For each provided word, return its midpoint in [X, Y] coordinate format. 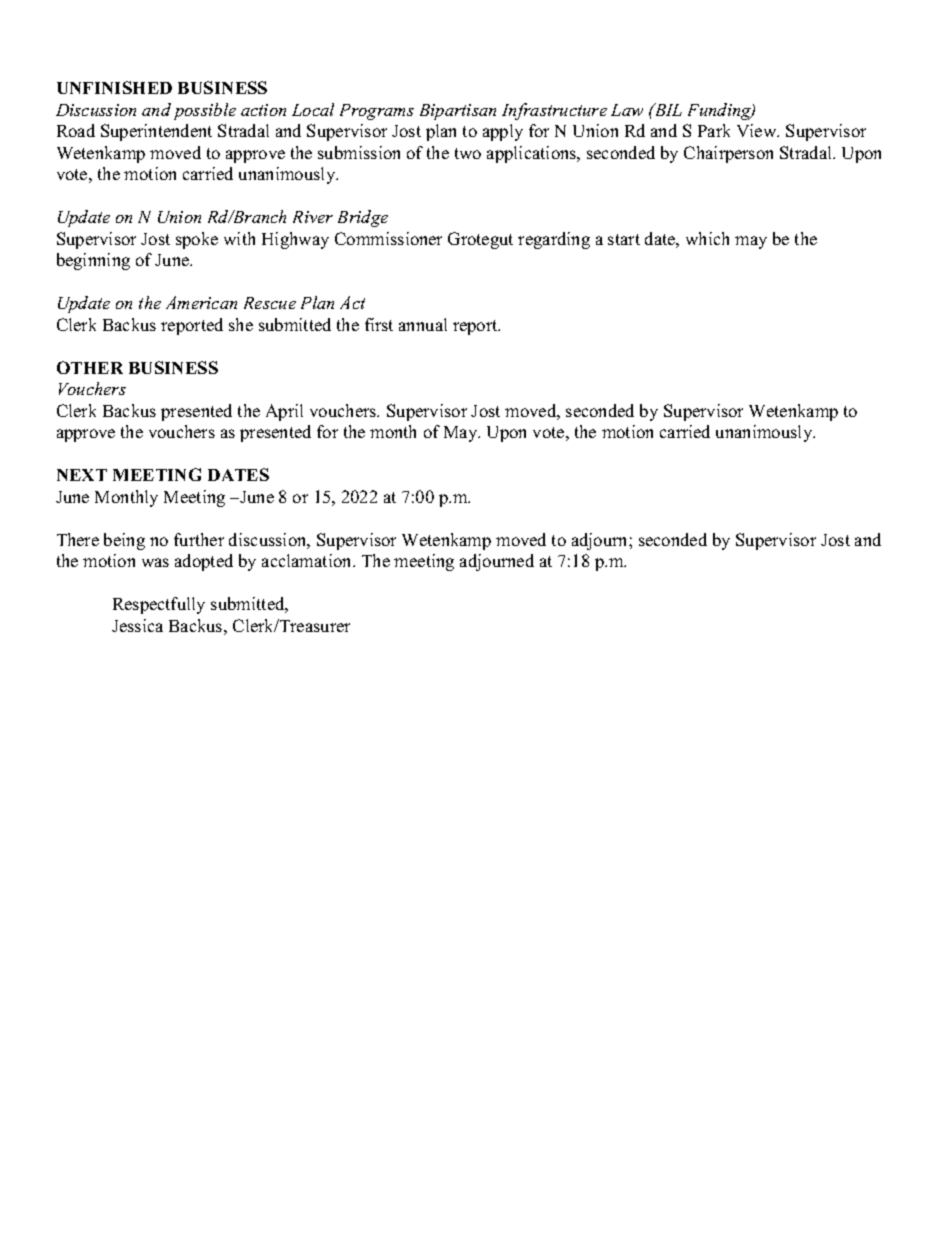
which [707, 238]
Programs [377, 112]
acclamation [308, 560]
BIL [667, 109]
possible [205, 111]
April [284, 412]
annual [423, 324]
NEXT [82, 475]
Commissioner [388, 238]
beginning [93, 261]
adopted [204, 562]
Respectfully [159, 605]
